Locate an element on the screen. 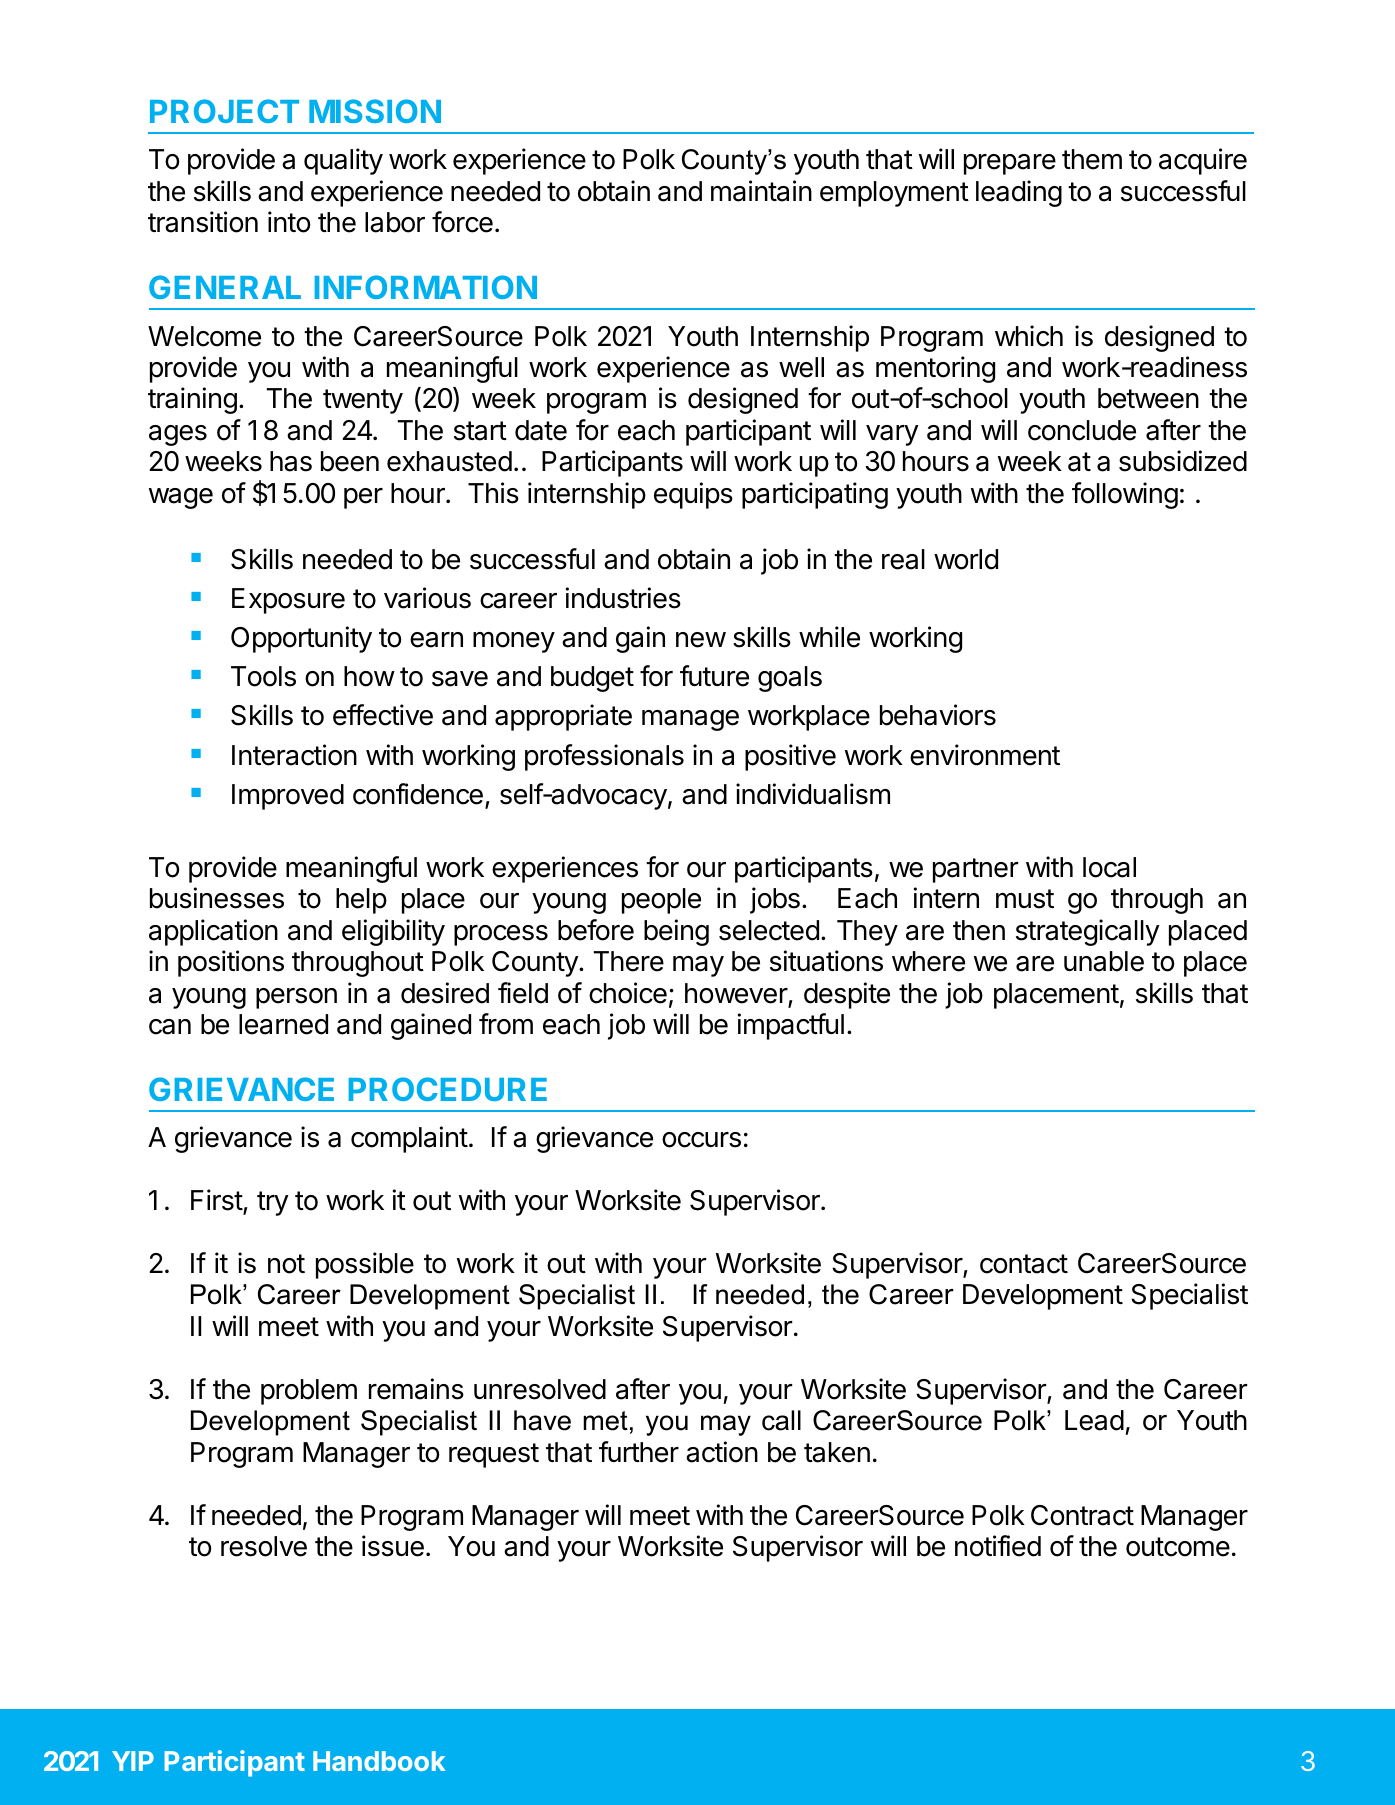 This screenshot has height=1805, width=1395. maintain is located at coordinates (761, 191).
